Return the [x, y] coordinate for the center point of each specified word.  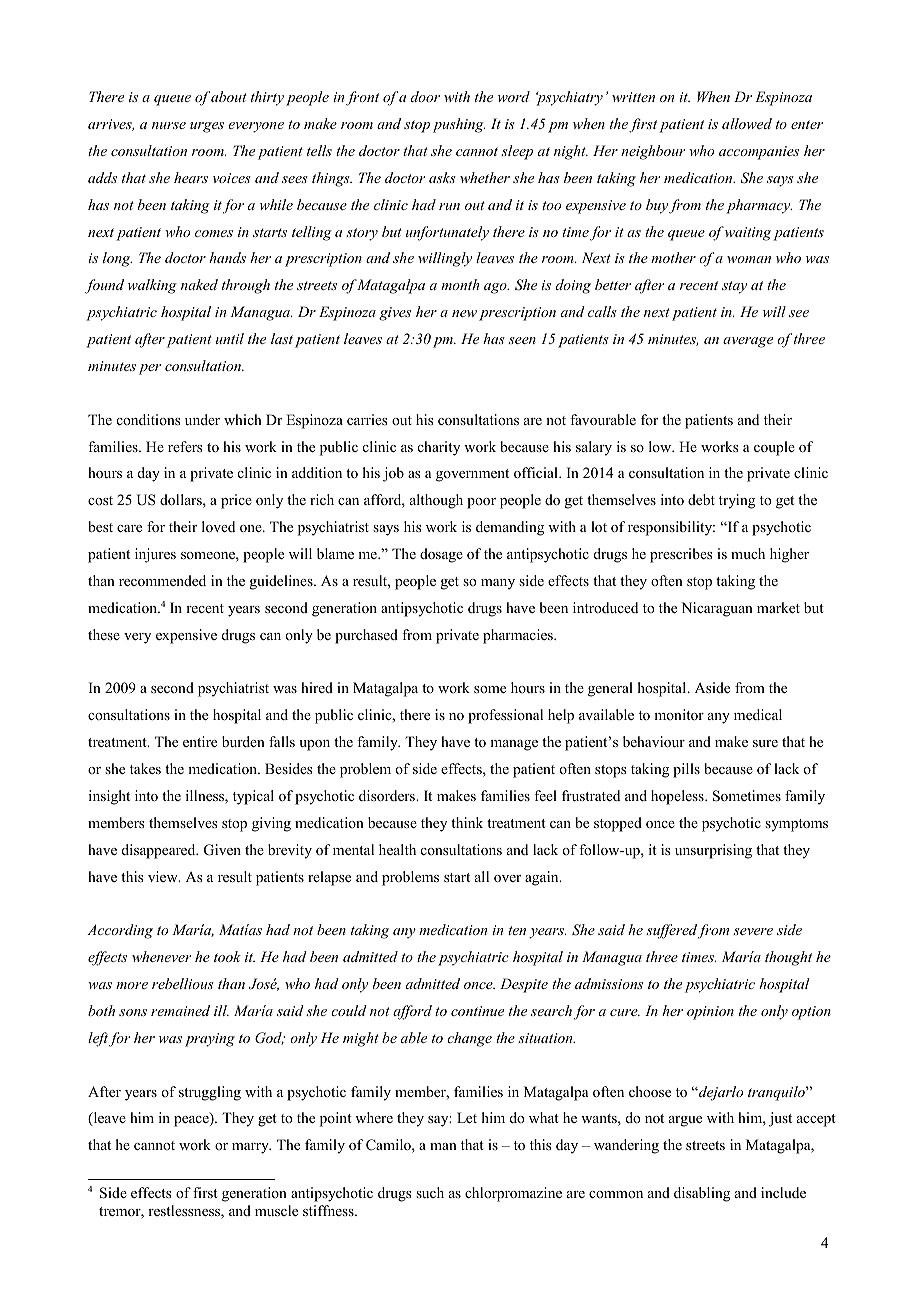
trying [737, 501]
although [436, 501]
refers [185, 446]
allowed [747, 123]
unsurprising [713, 851]
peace [192, 1121]
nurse [169, 125]
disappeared [160, 851]
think [467, 822]
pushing [459, 125]
